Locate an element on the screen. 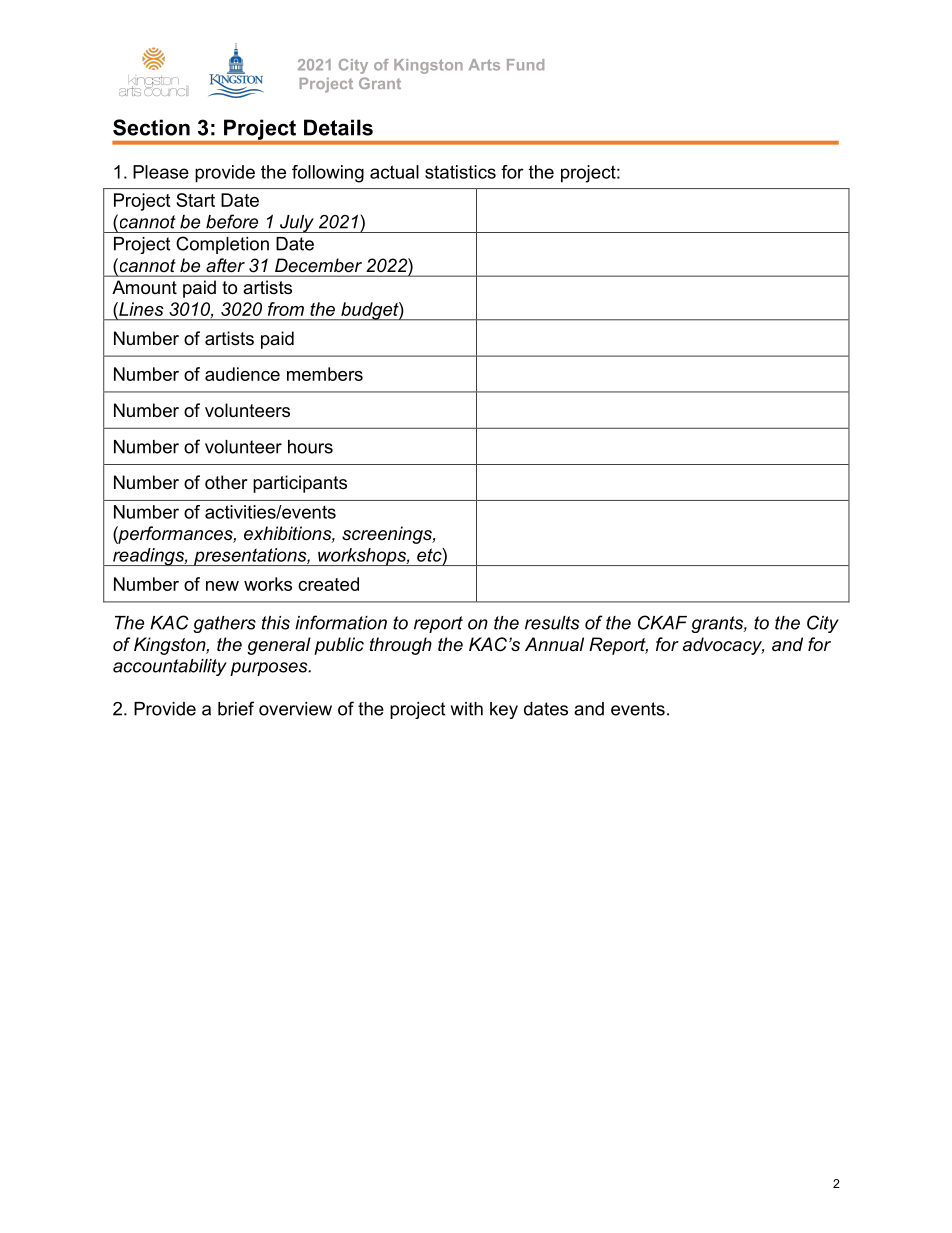  Arts is located at coordinates (484, 65).
